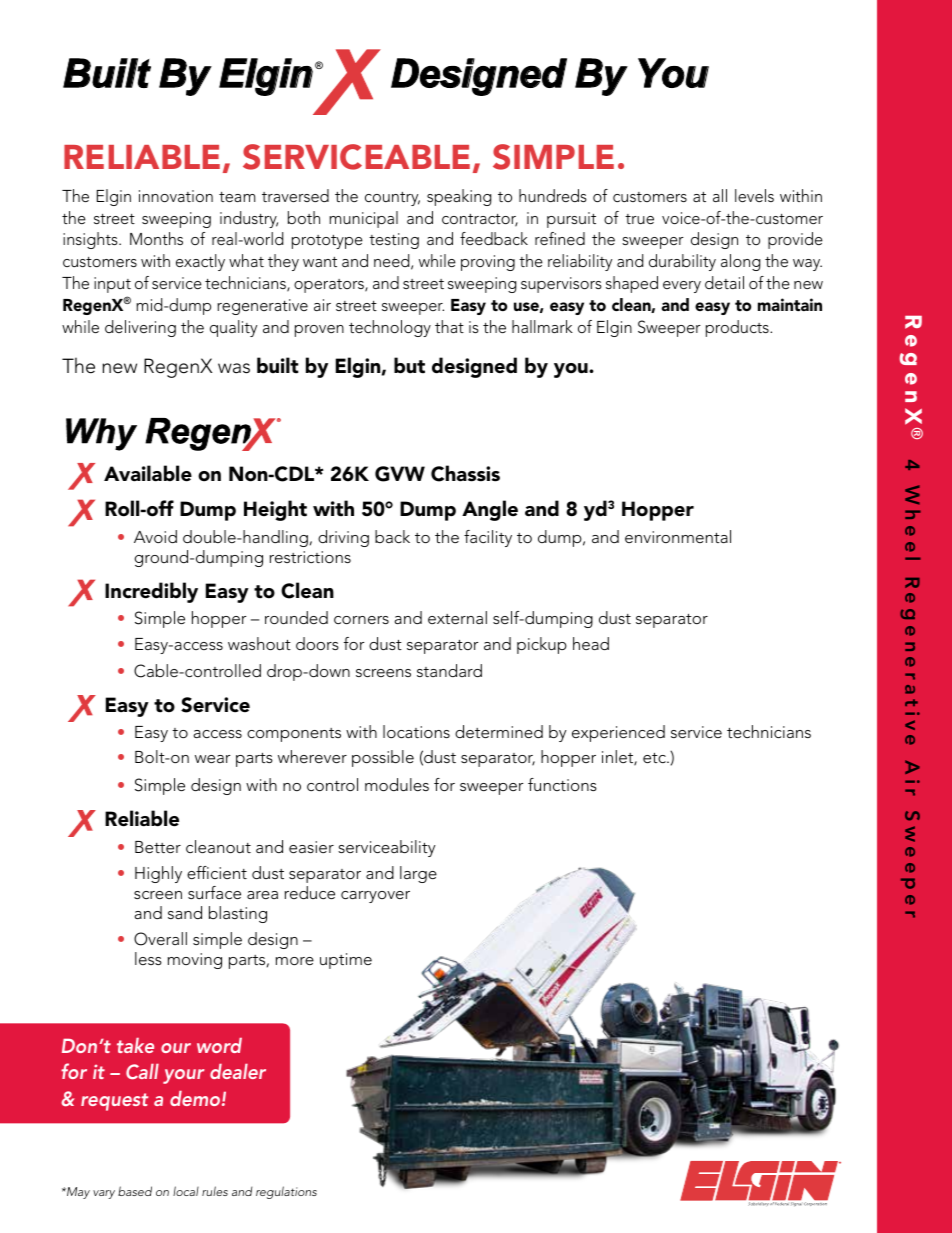 The image size is (952, 1233). I want to click on Months, so click(156, 238).
